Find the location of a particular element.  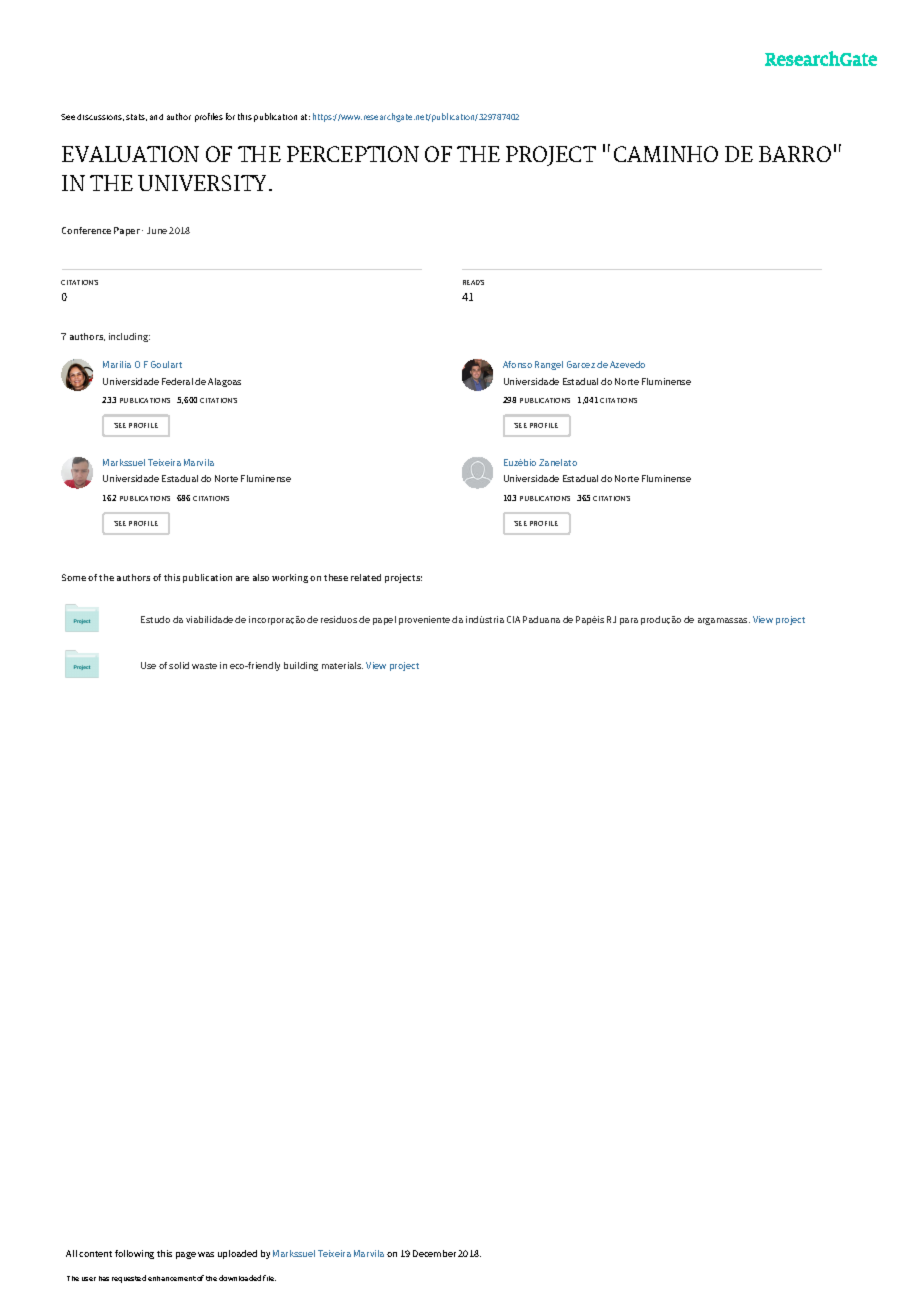

following is located at coordinates (134, 1254).
